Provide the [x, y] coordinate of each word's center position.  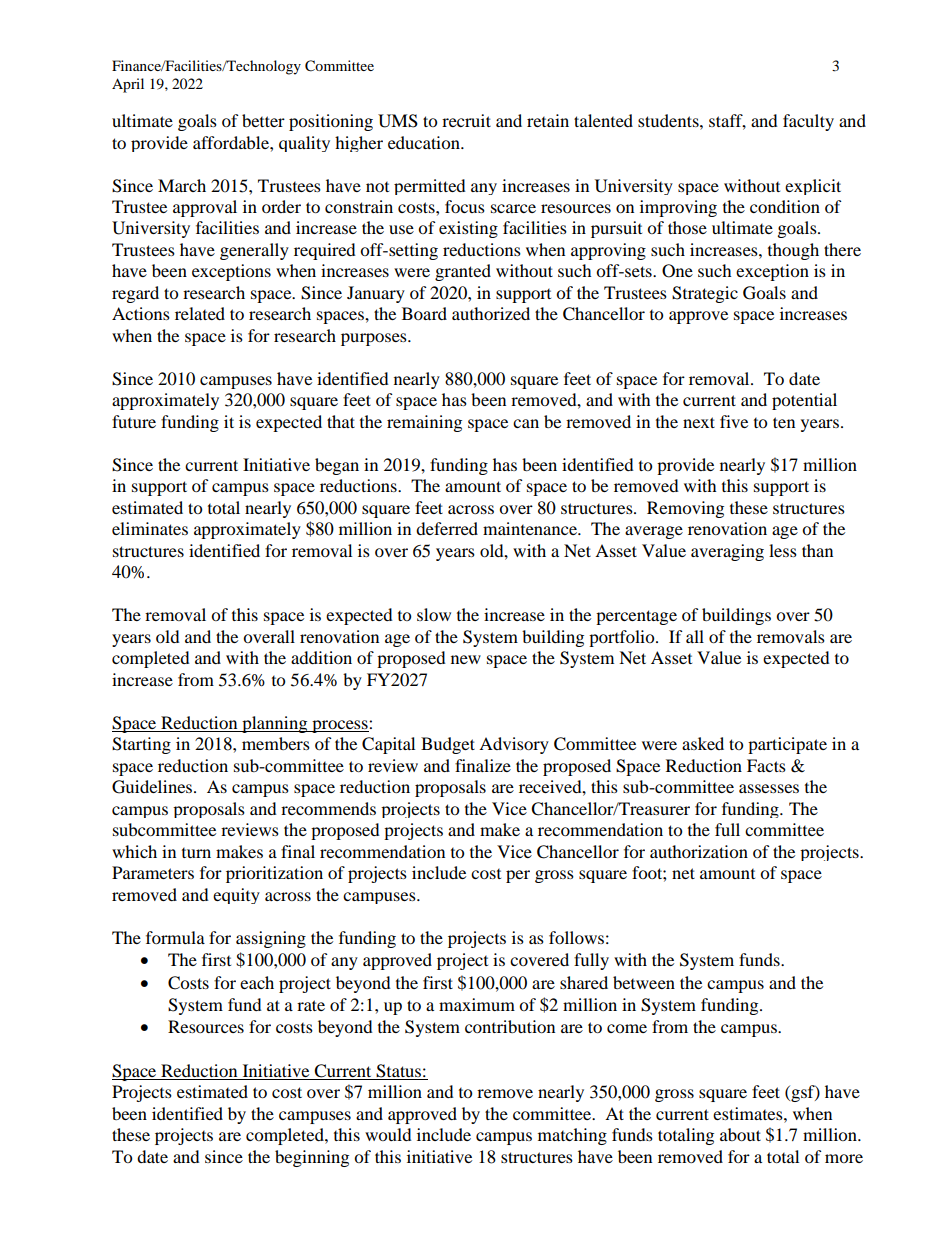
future [134, 421]
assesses [769, 788]
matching [572, 1136]
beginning [312, 1158]
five [734, 421]
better [263, 120]
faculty [808, 122]
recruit [466, 120]
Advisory [514, 745]
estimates [749, 1113]
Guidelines [153, 787]
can [526, 423]
